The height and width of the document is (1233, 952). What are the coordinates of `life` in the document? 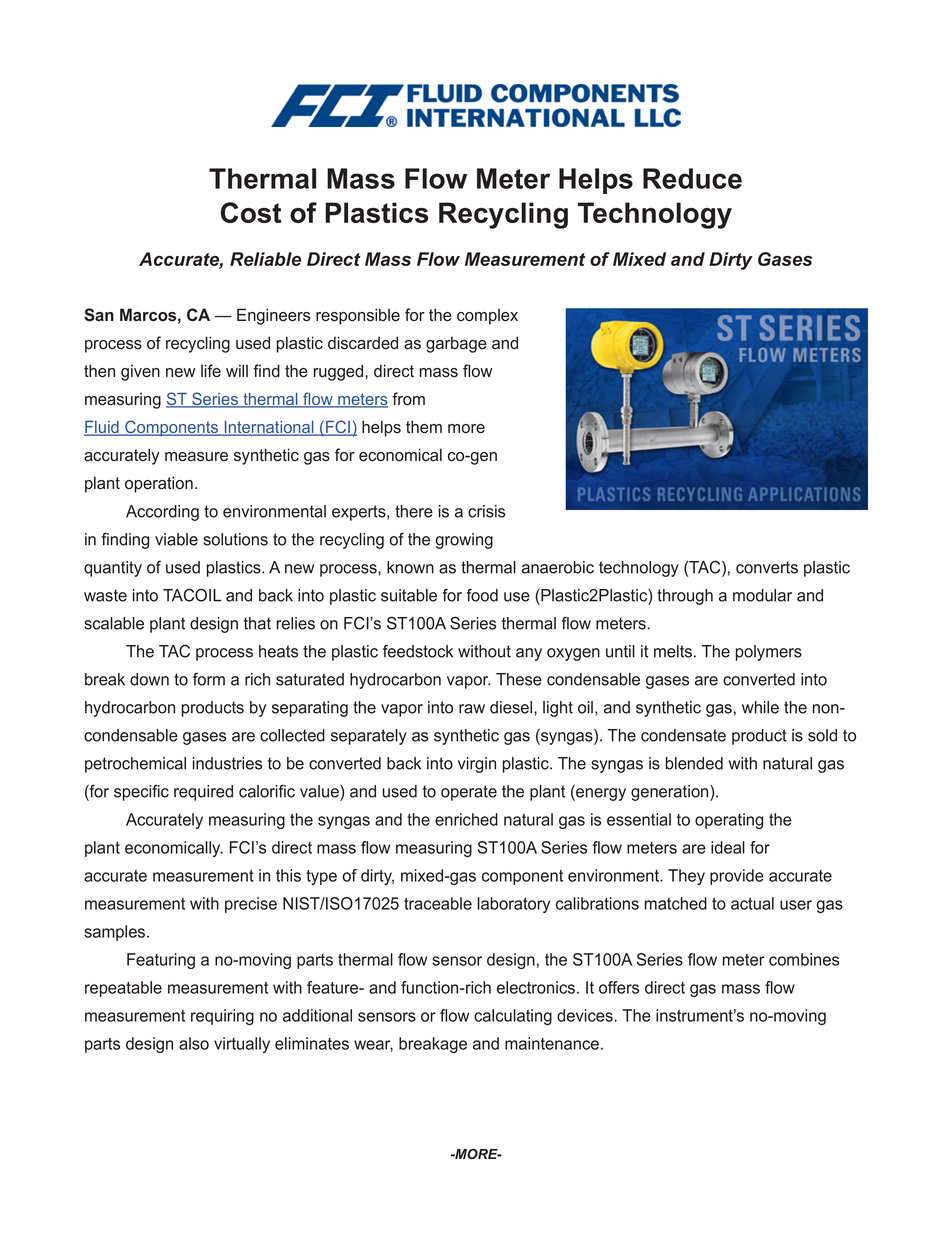 It's located at (211, 371).
